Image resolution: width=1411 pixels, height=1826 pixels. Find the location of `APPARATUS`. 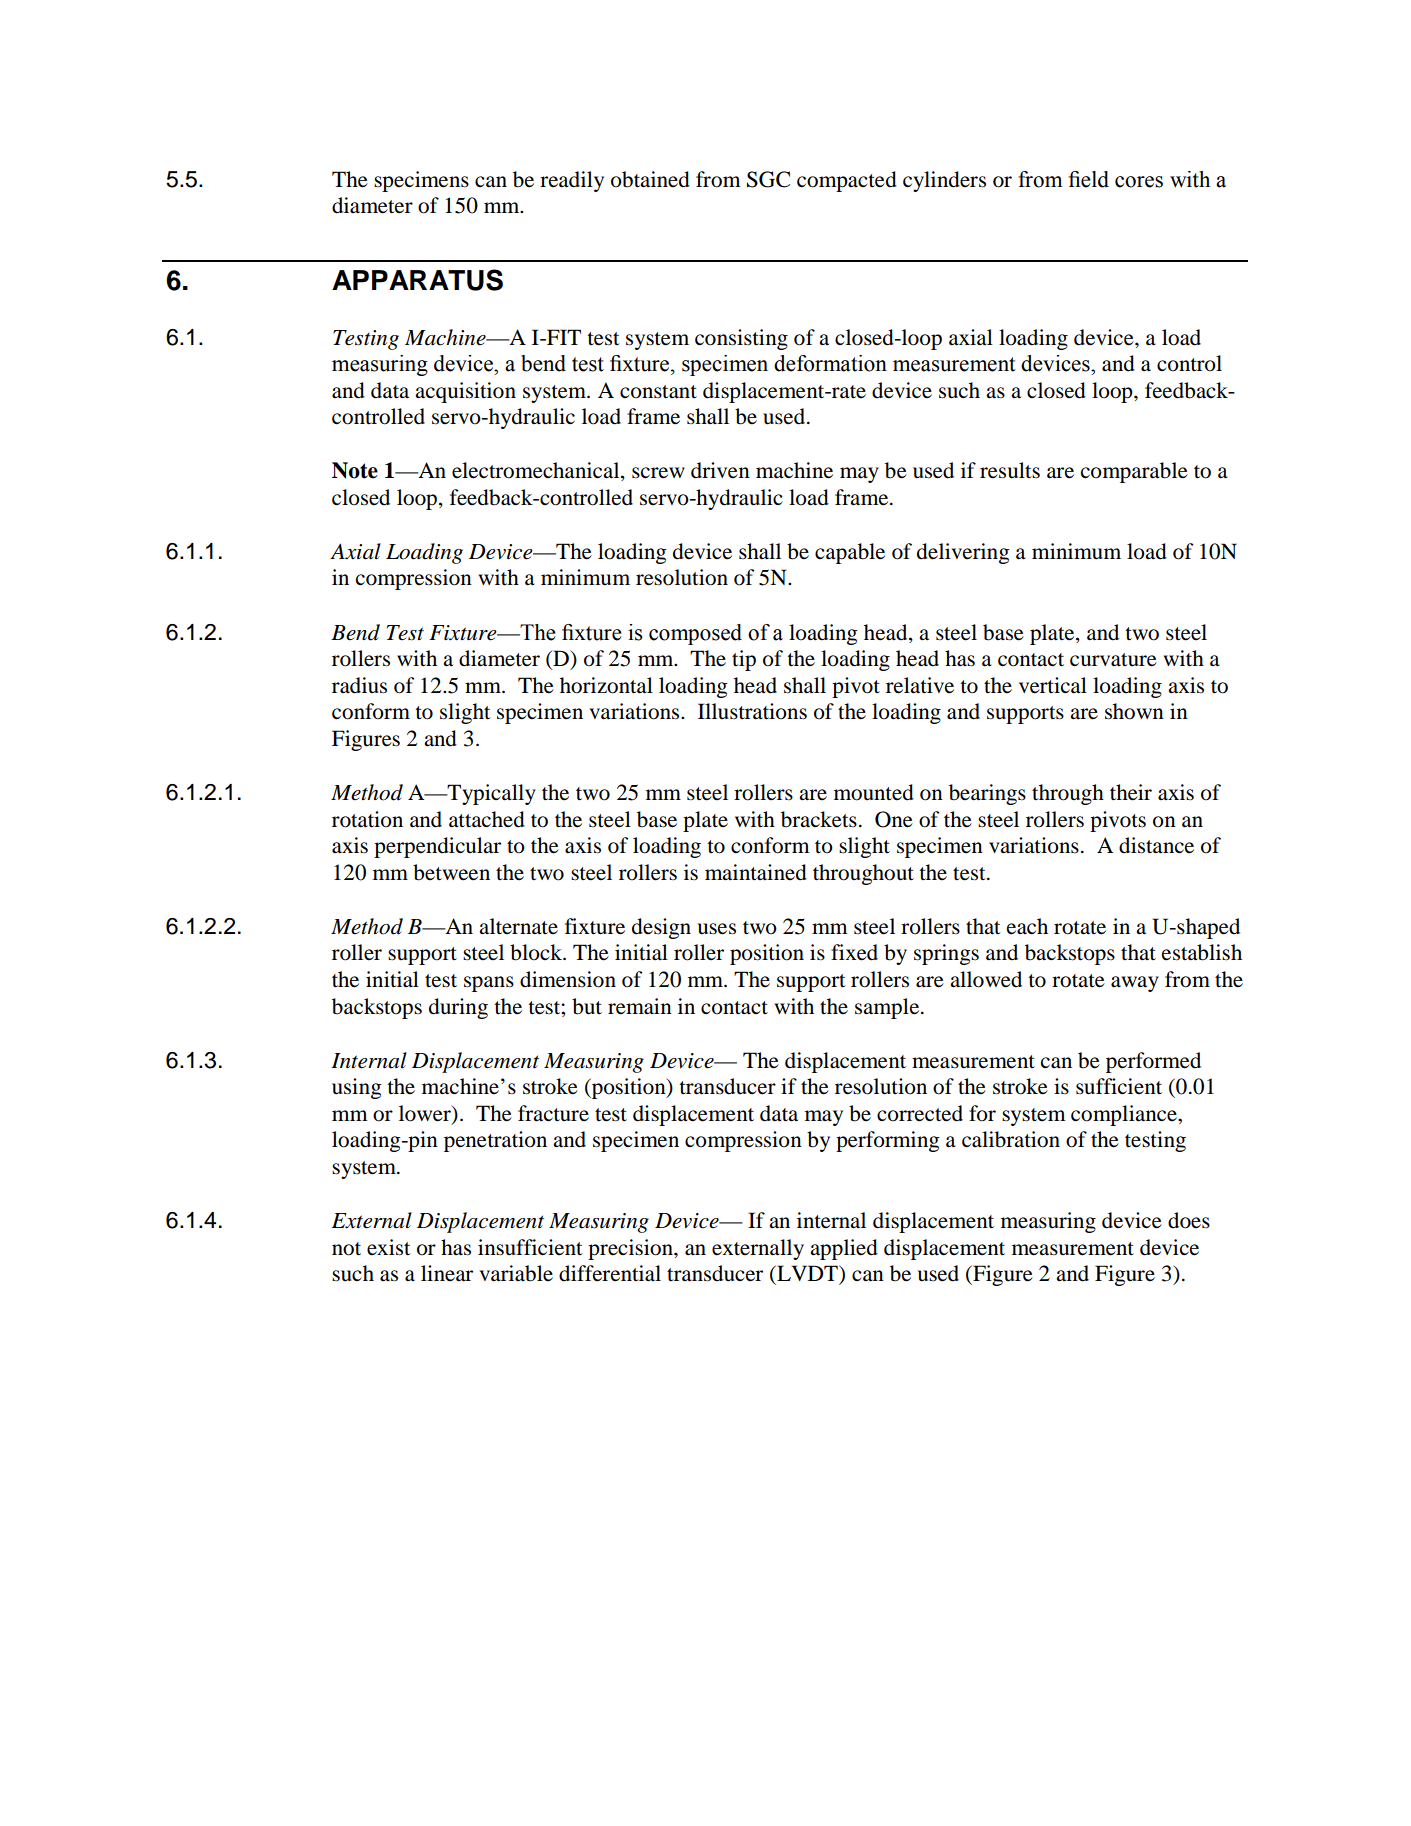

APPARATUS is located at coordinates (417, 280).
